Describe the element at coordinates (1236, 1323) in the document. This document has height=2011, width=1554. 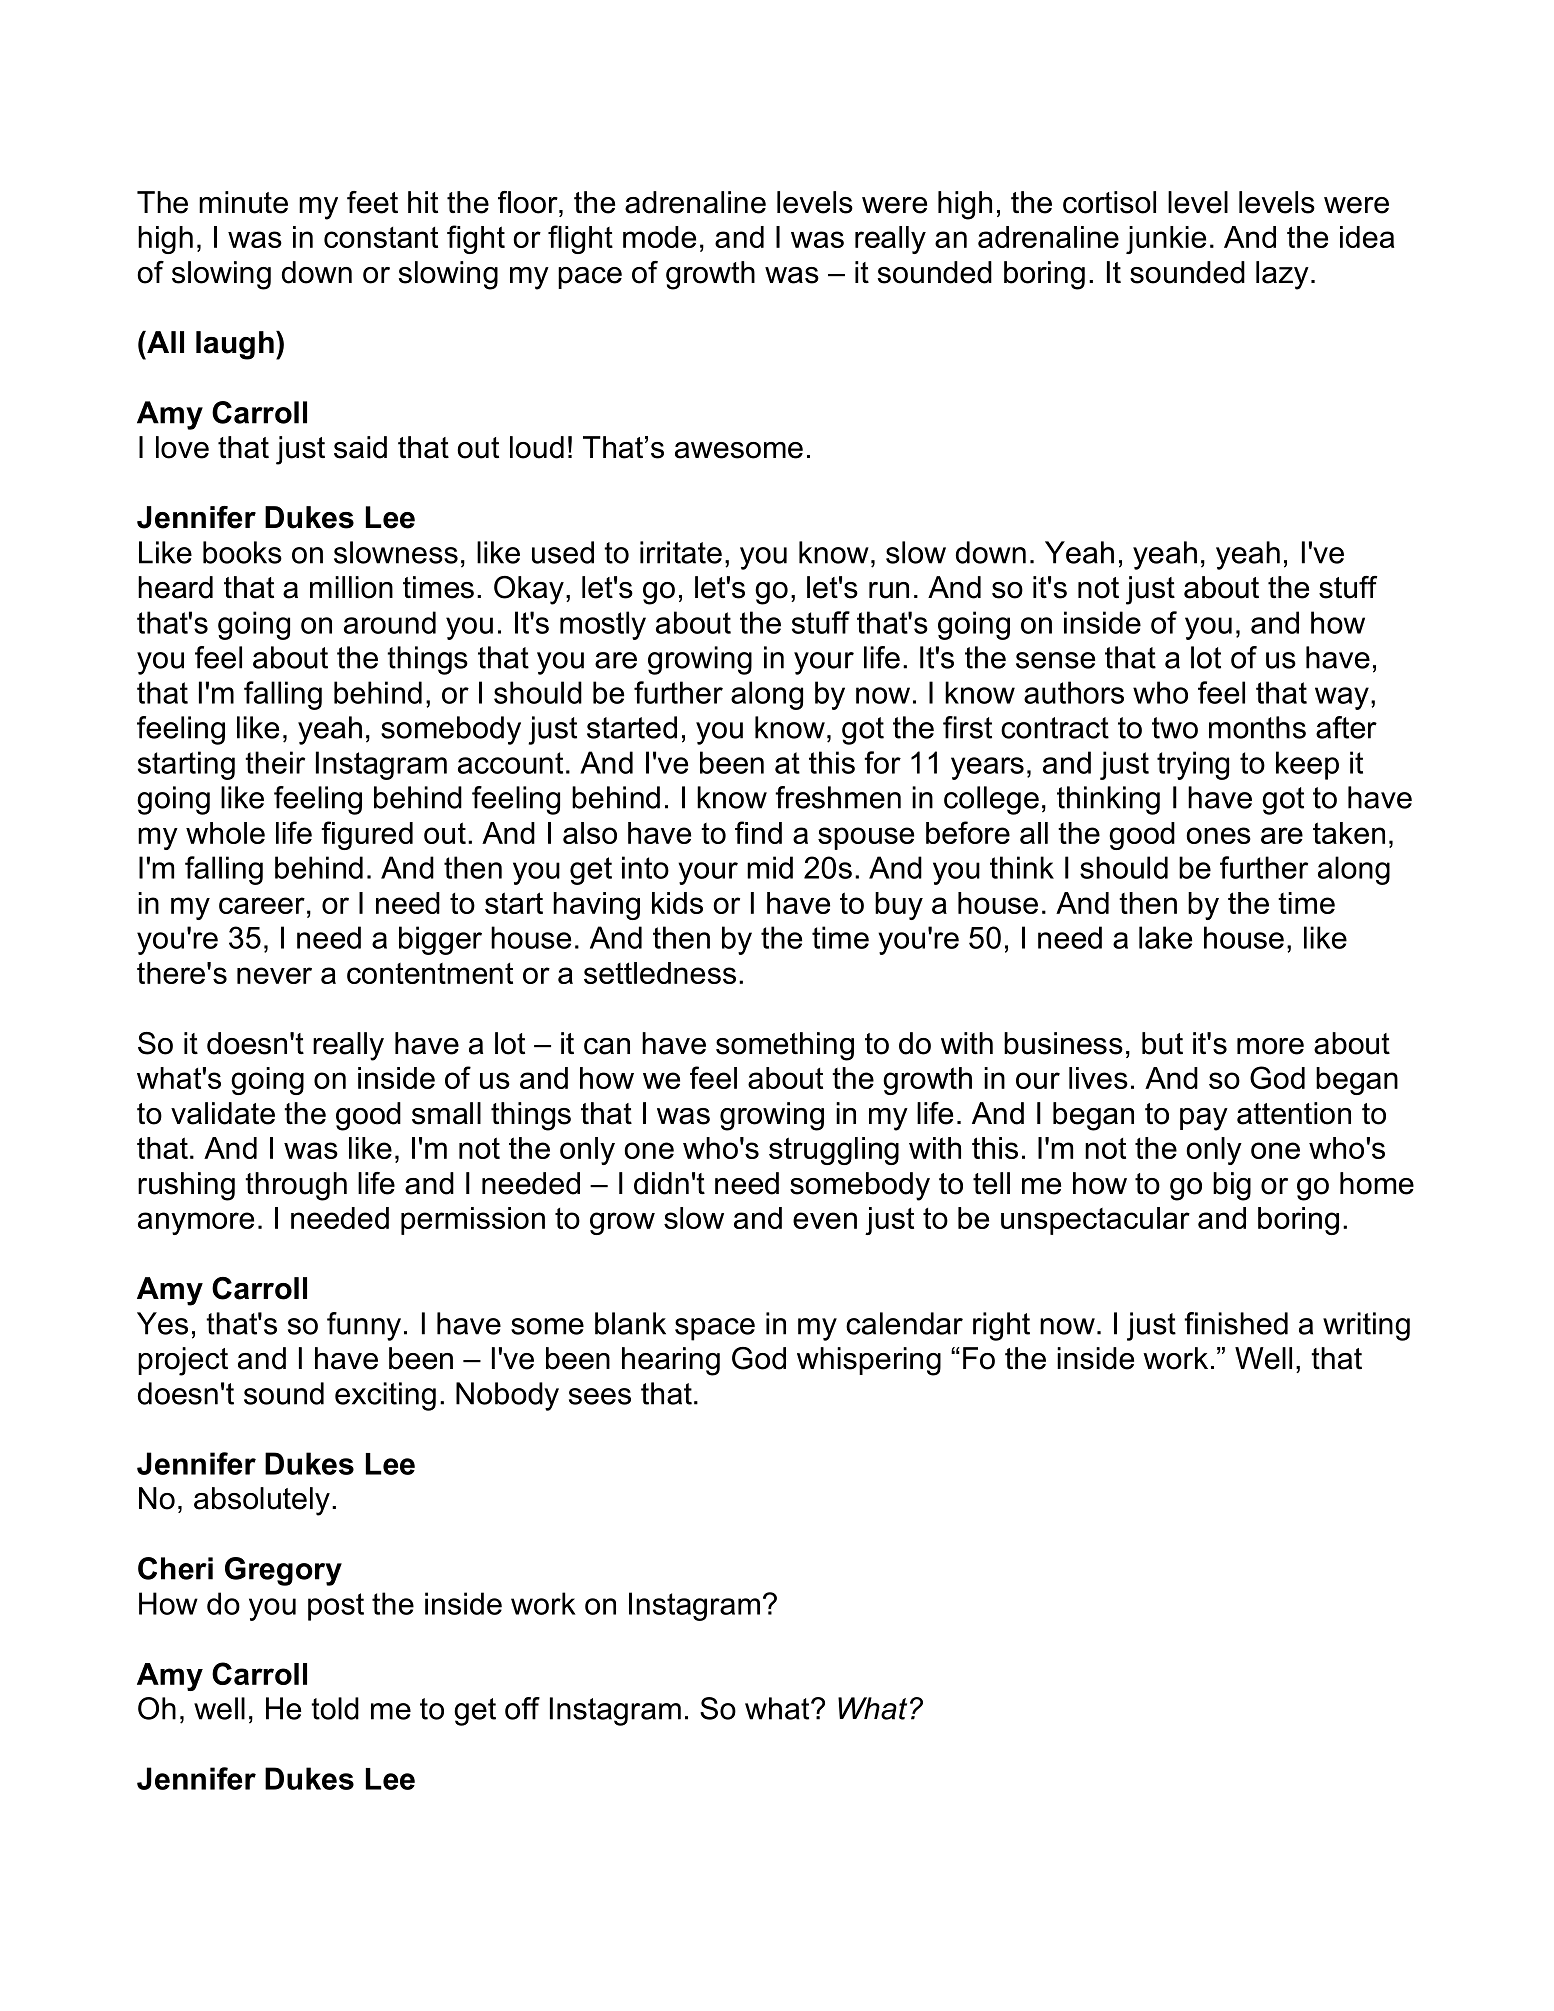
I see `finished` at that location.
